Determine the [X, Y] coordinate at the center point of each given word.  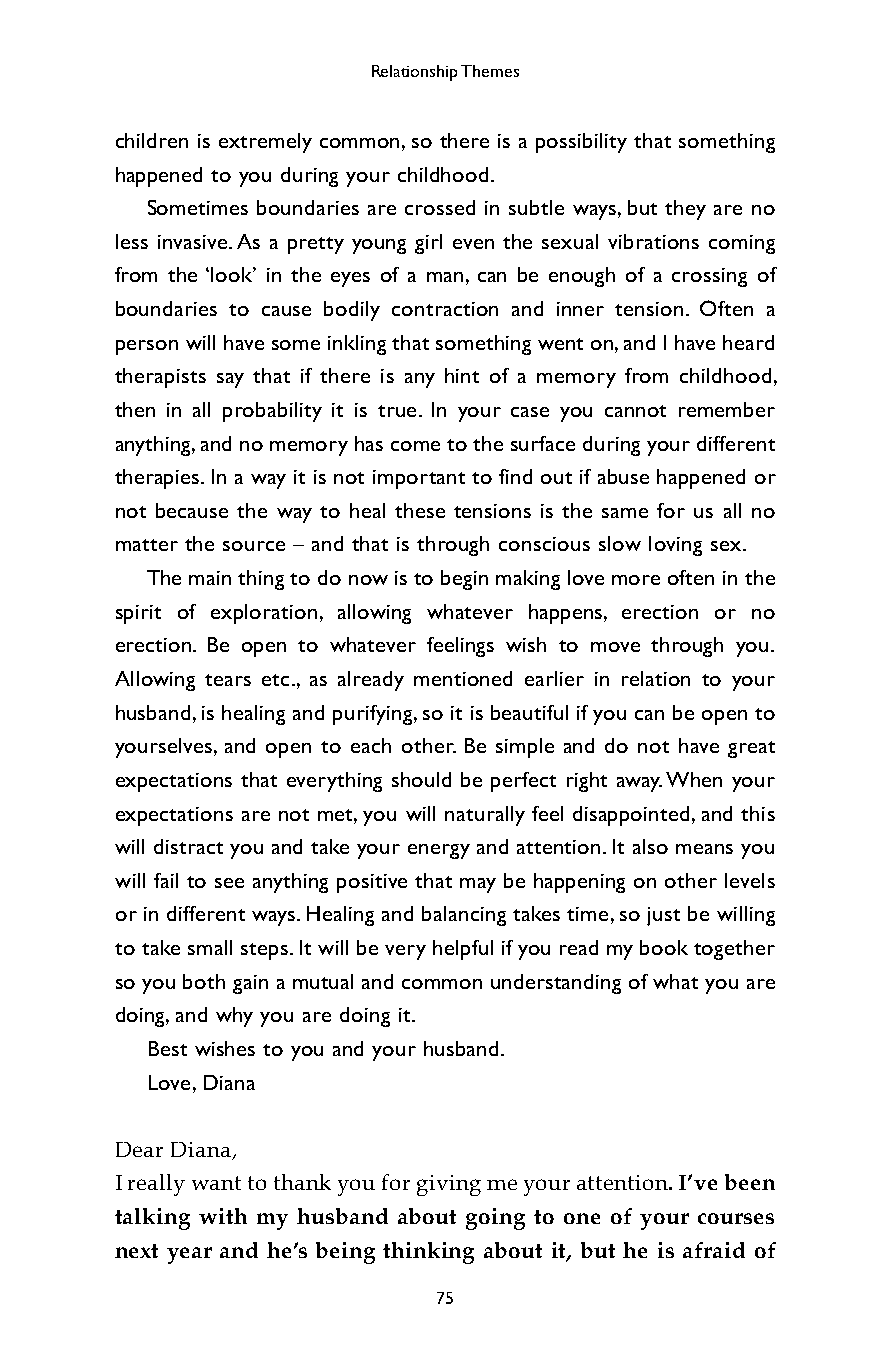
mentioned [463, 678]
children [152, 140]
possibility [581, 143]
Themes [490, 71]
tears [228, 680]
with [223, 1216]
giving [449, 1185]
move [615, 647]
